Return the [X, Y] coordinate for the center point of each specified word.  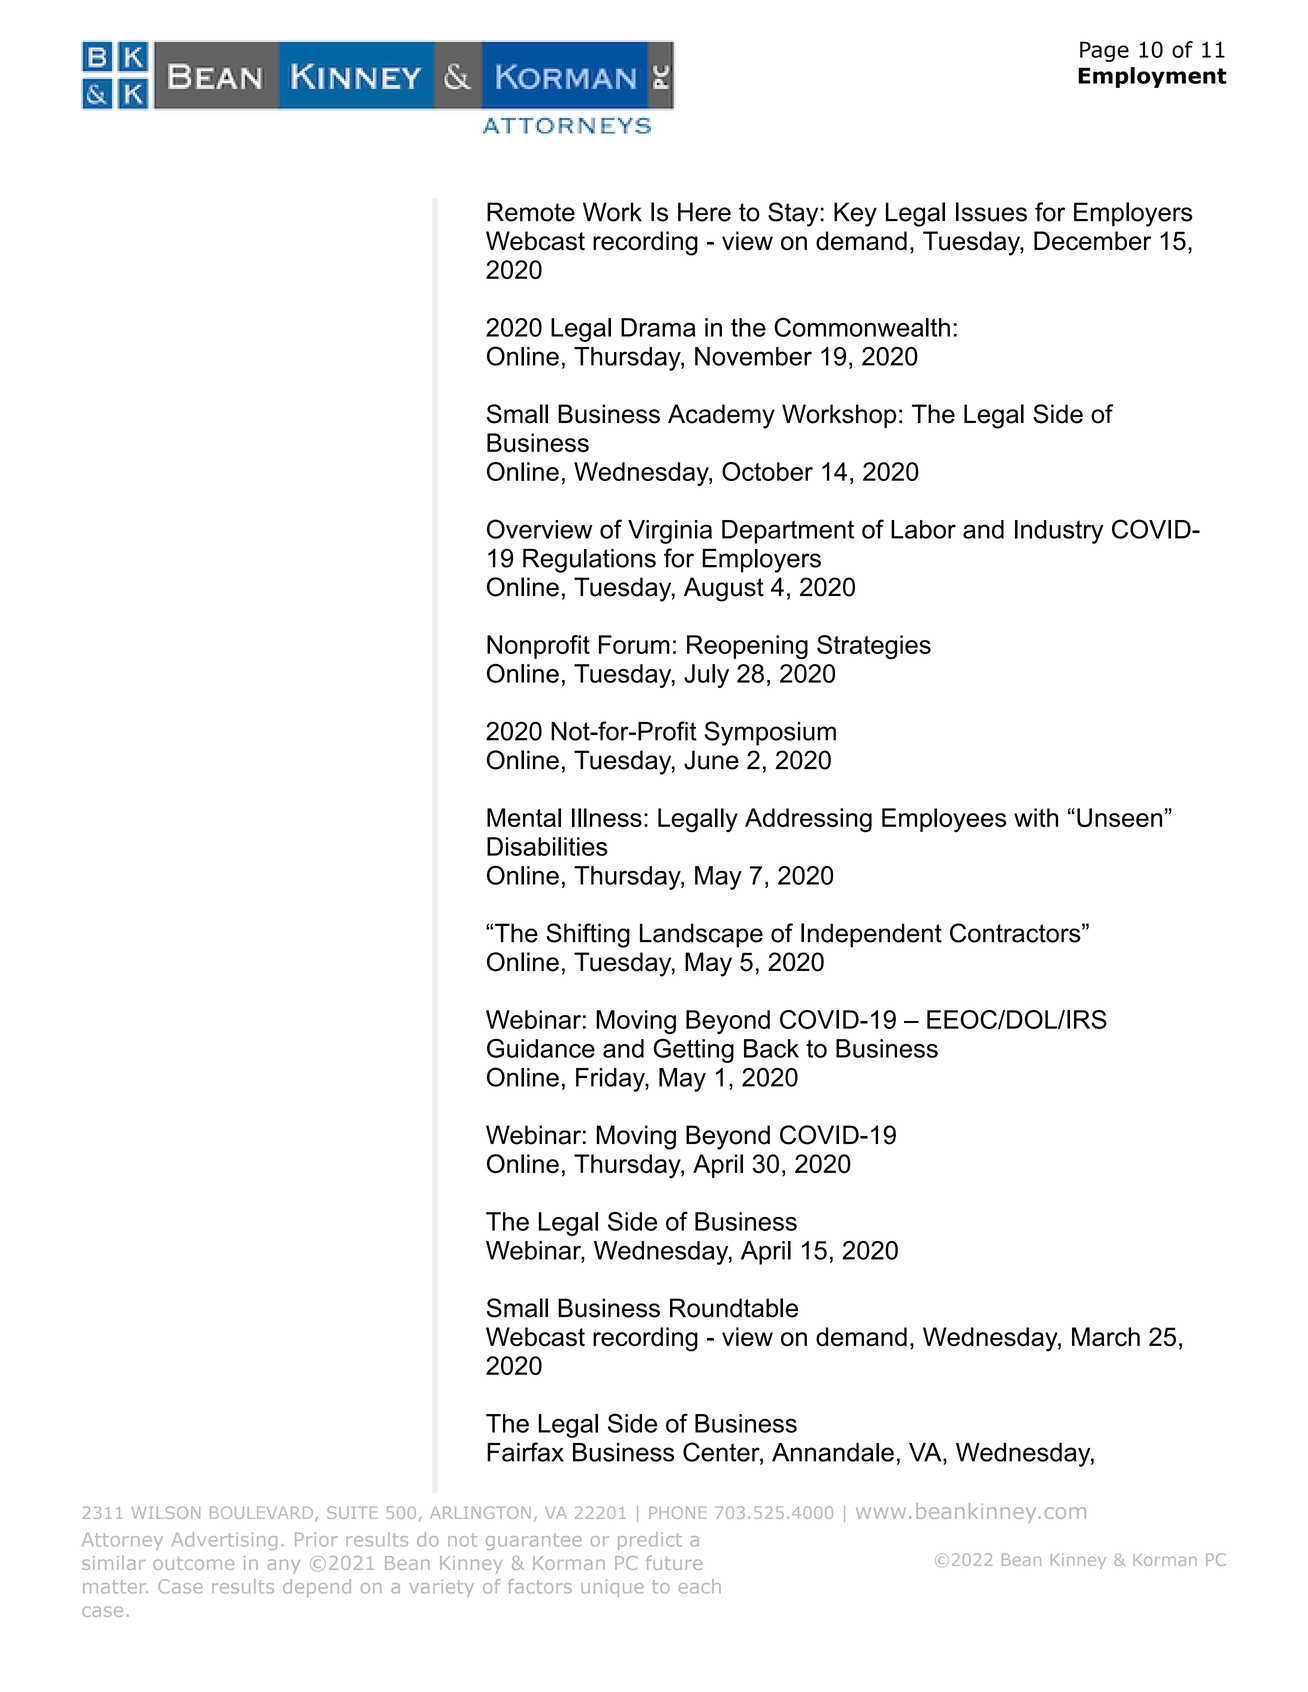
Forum [634, 644]
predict [650, 1541]
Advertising [224, 1541]
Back [771, 1048]
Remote [531, 212]
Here [704, 212]
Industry [1059, 532]
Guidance [541, 1048]
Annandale [833, 1452]
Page [1104, 51]
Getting [693, 1051]
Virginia [670, 532]
